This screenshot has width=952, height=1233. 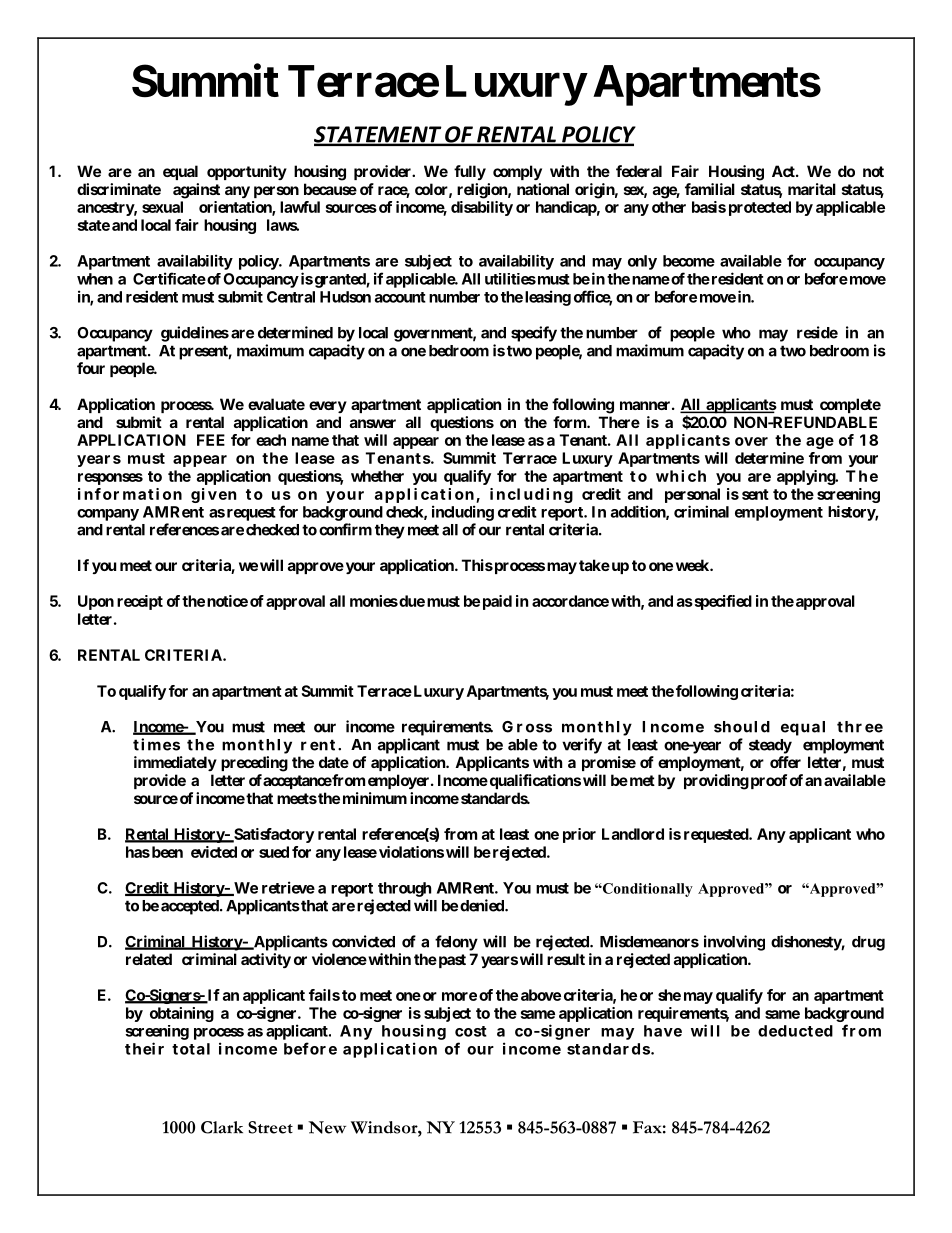 I want to click on offer, so click(x=785, y=762).
